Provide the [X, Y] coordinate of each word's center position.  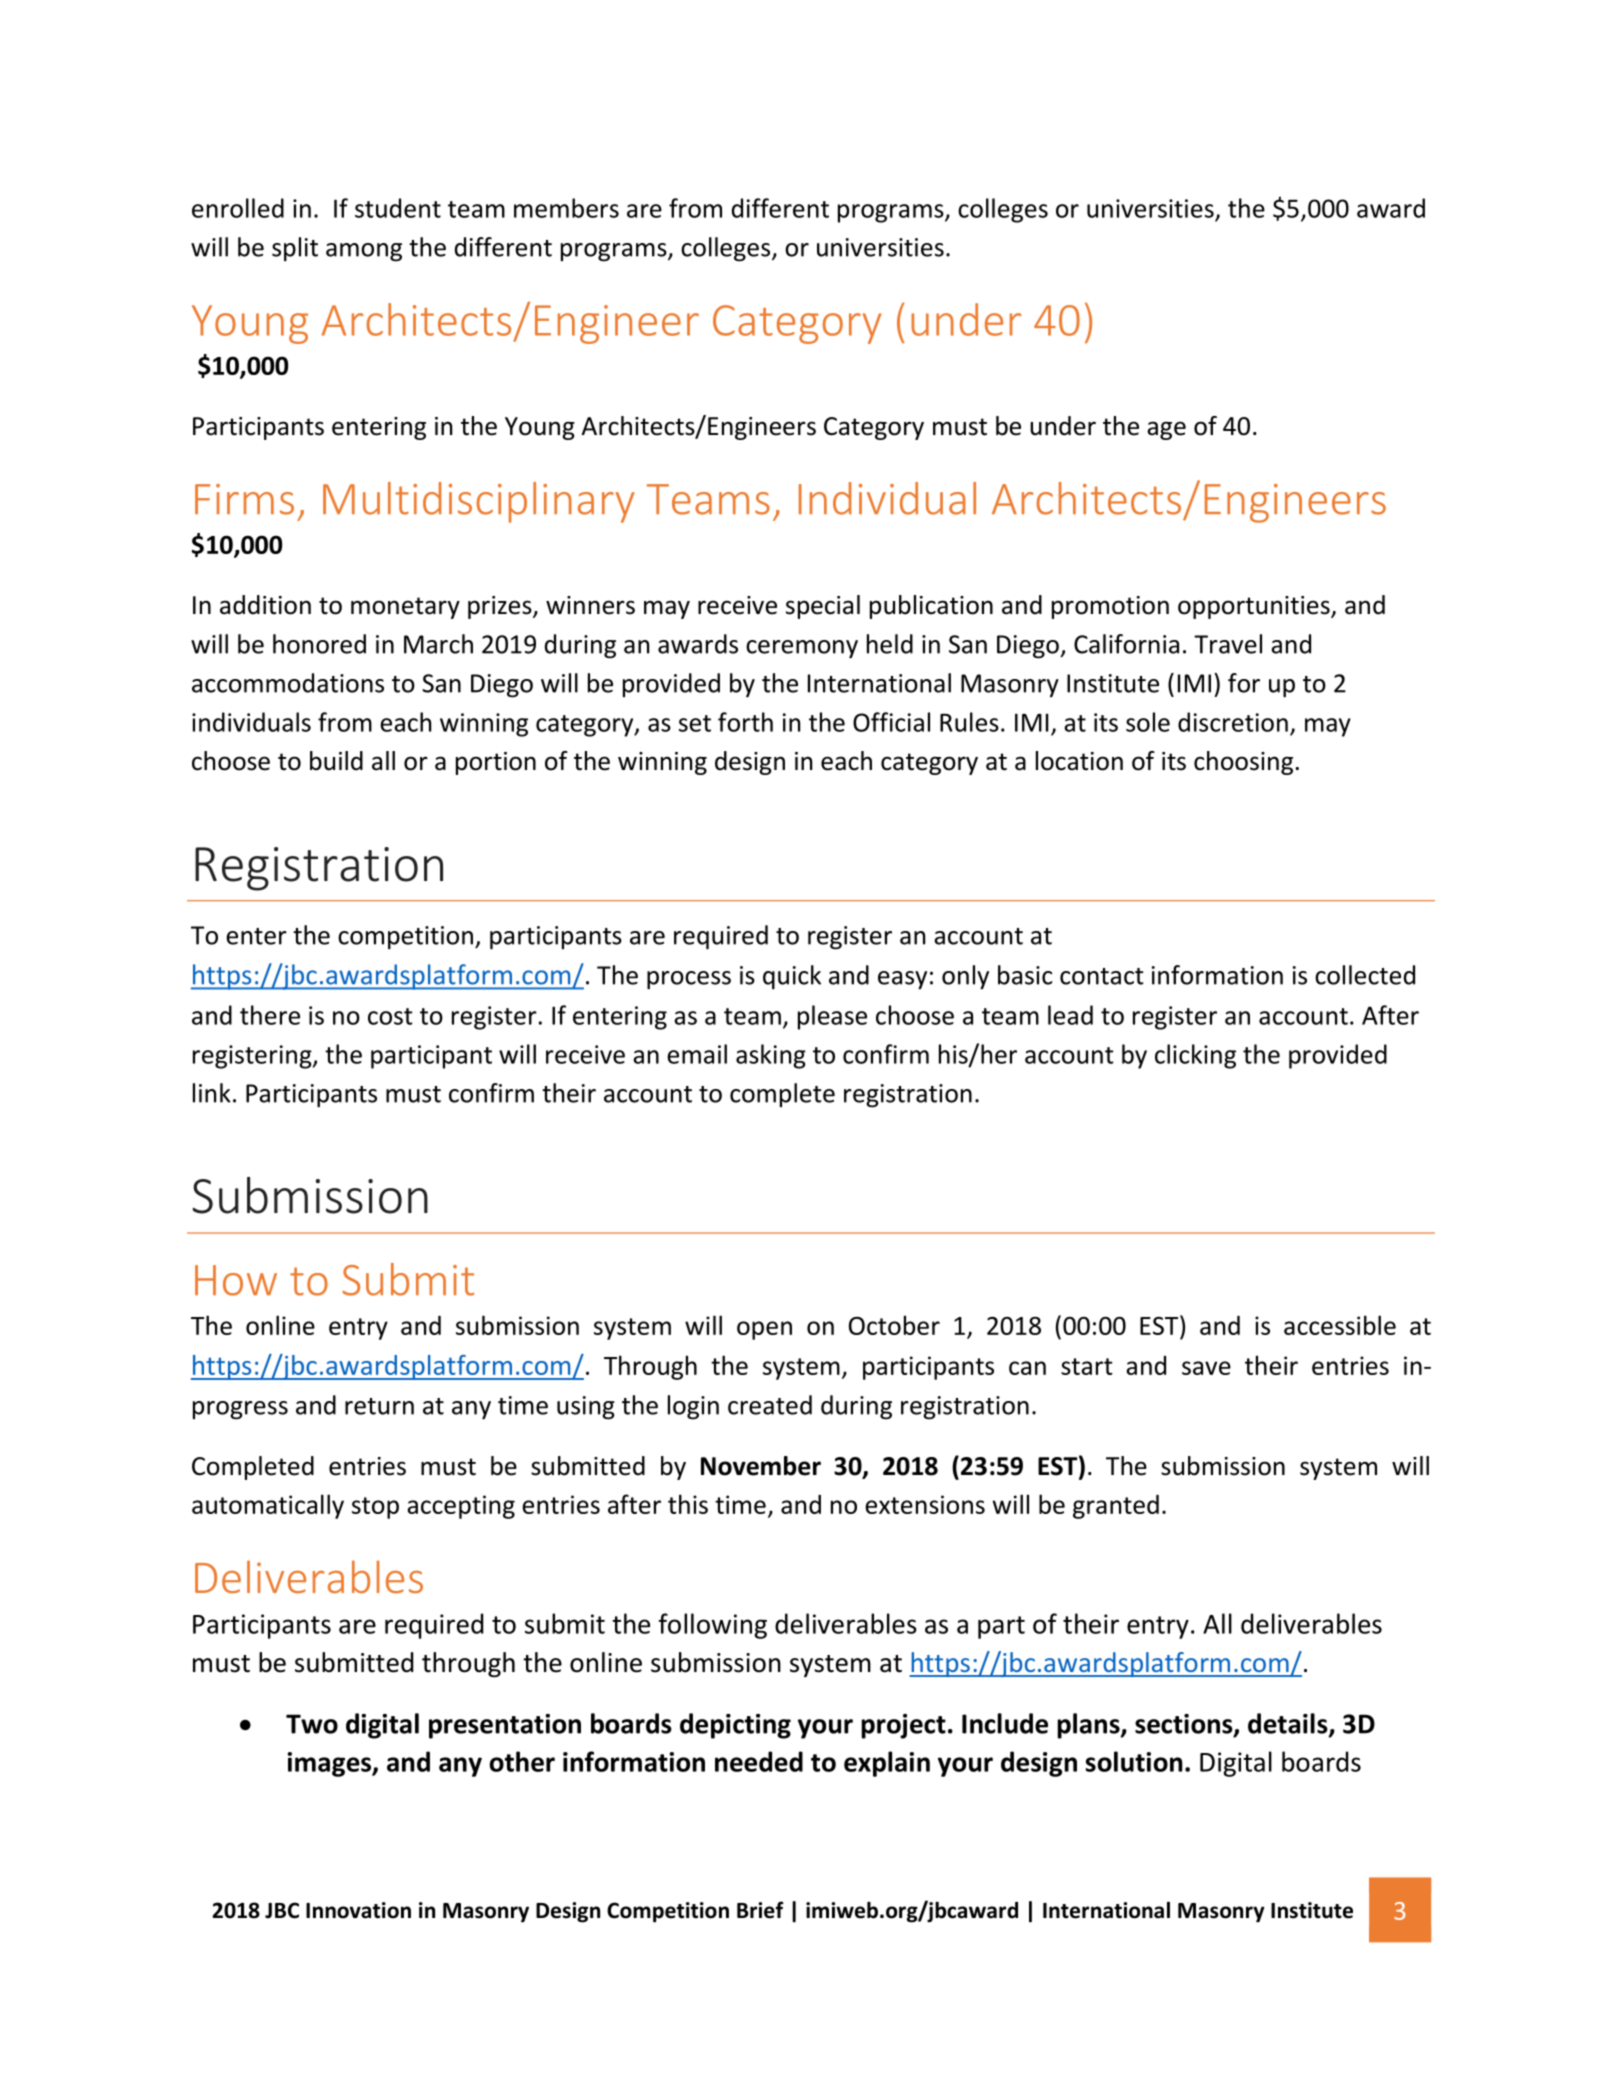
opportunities [1255, 607]
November [761, 1466]
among [364, 252]
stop [375, 1508]
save [1206, 1368]
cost [390, 1016]
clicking [1195, 1056]
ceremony [802, 649]
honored [319, 644]
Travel [1228, 644]
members [566, 208]
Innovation [358, 1910]
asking [771, 1056]
